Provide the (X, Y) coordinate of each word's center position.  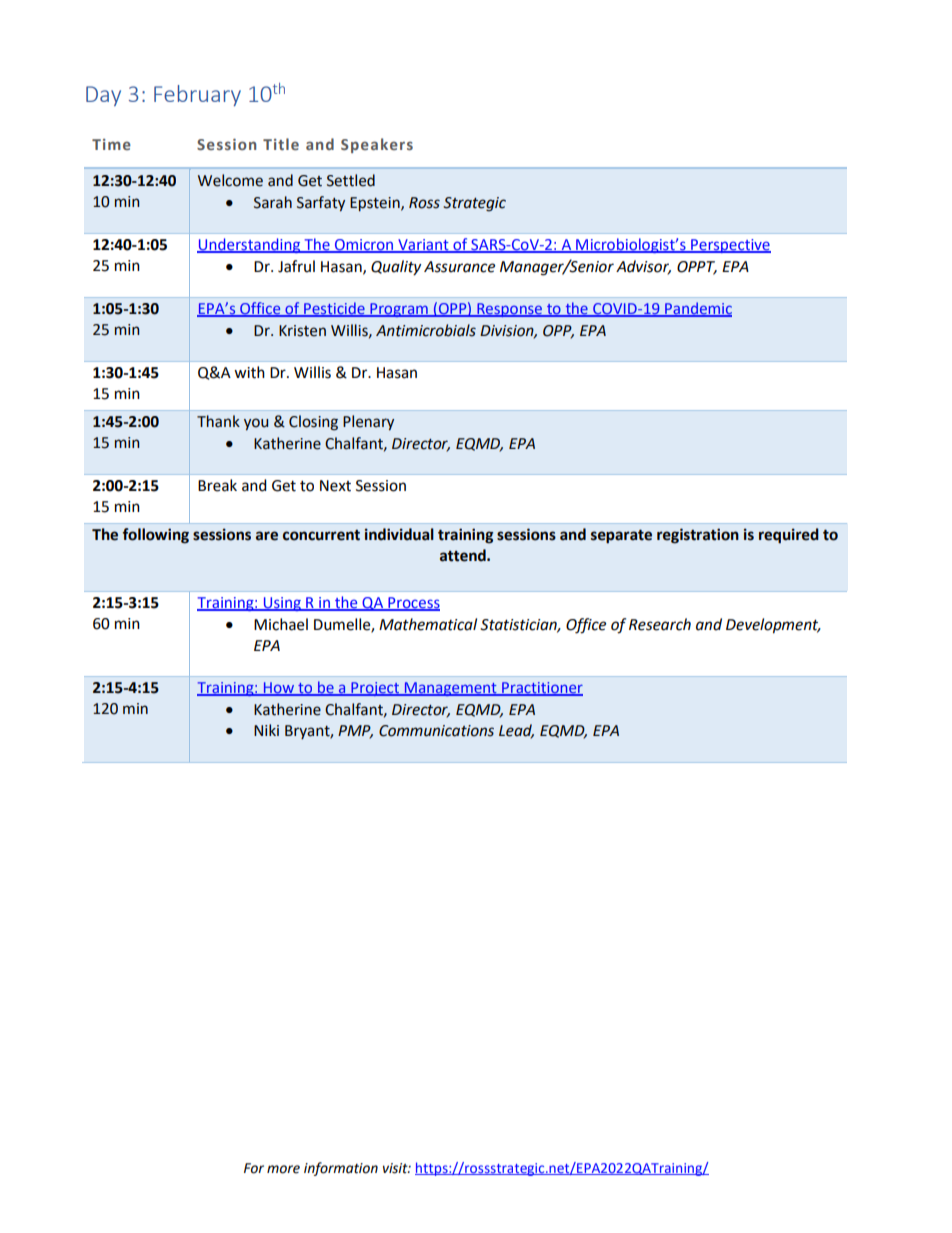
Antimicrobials (426, 330)
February (197, 95)
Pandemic (697, 309)
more (283, 1169)
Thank (218, 421)
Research (660, 624)
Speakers (377, 145)
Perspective (730, 246)
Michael (281, 624)
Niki (266, 730)
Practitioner (541, 688)
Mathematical (428, 624)
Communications (436, 731)
